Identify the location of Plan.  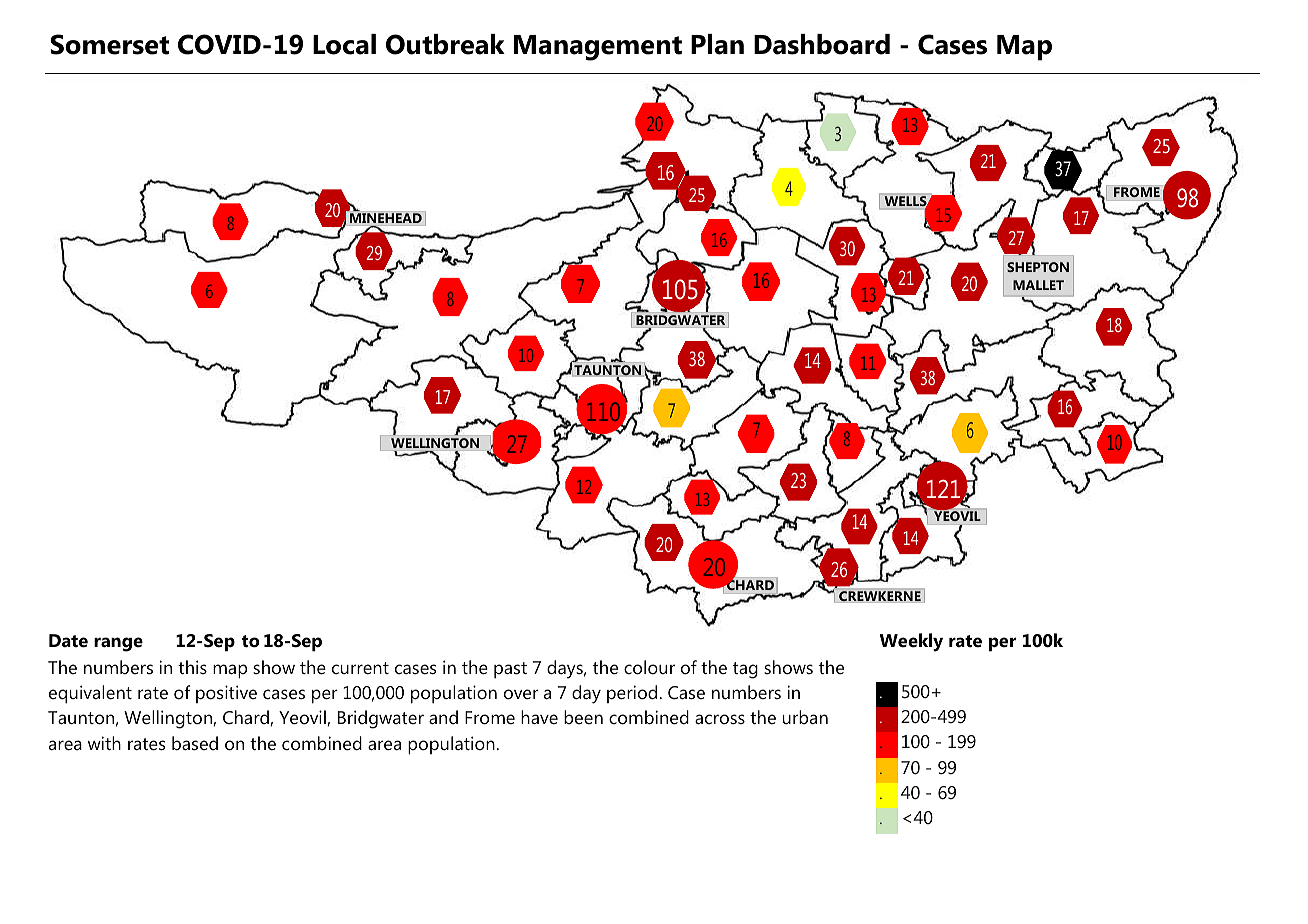
(717, 44).
